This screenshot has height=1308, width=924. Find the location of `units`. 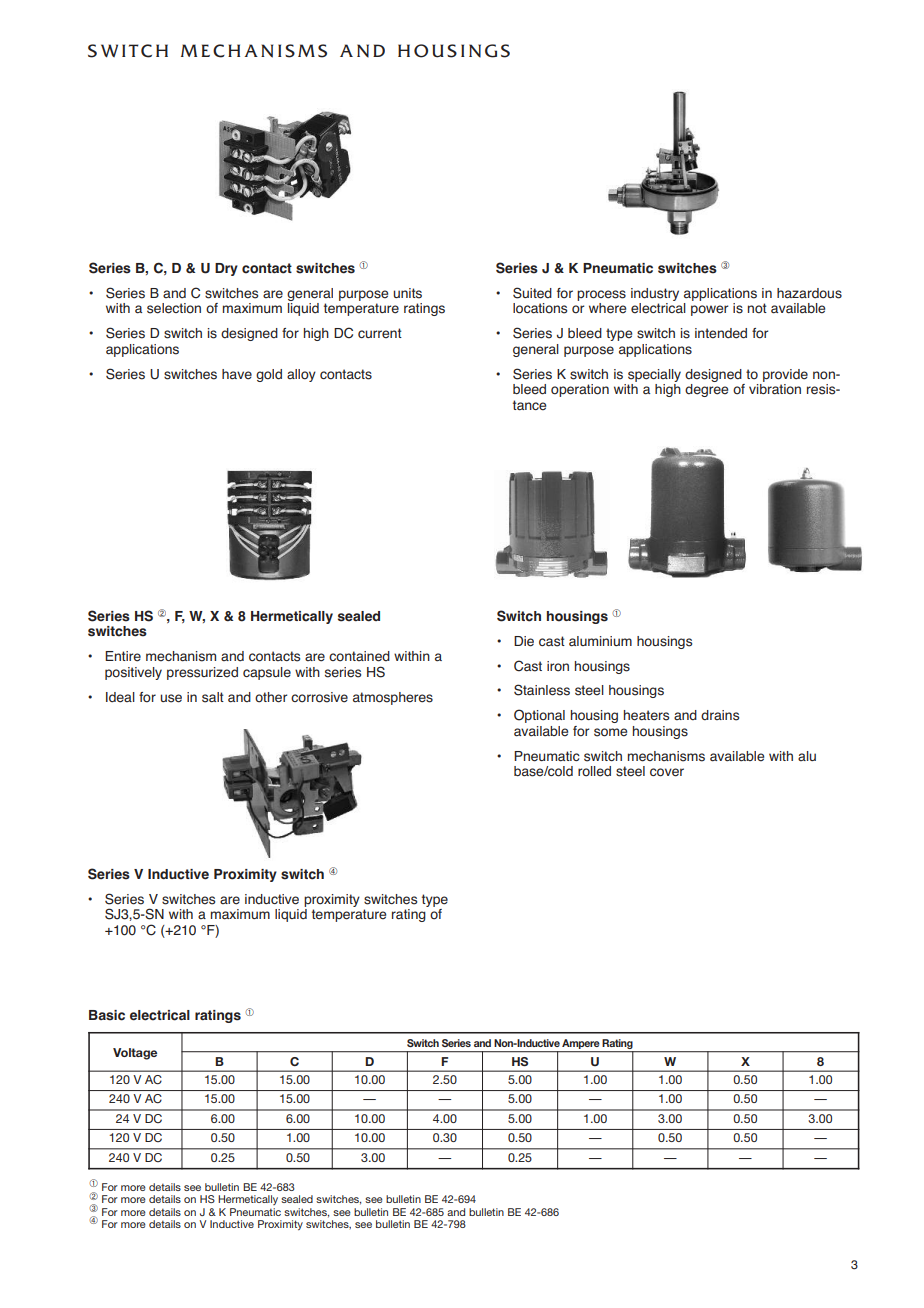

units is located at coordinates (407, 293).
